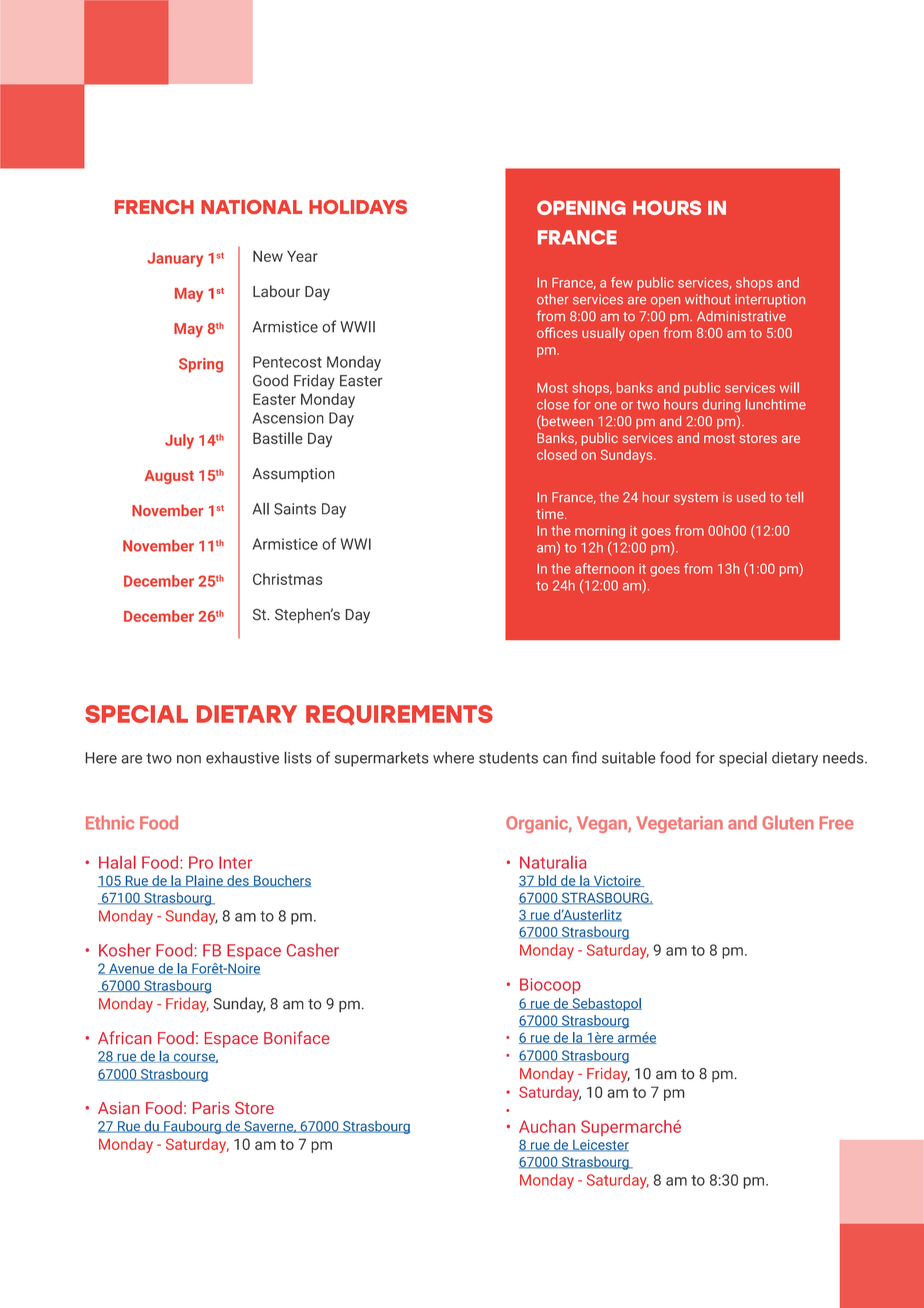  Describe the element at coordinates (508, 758) in the screenshot. I see `students` at that location.
